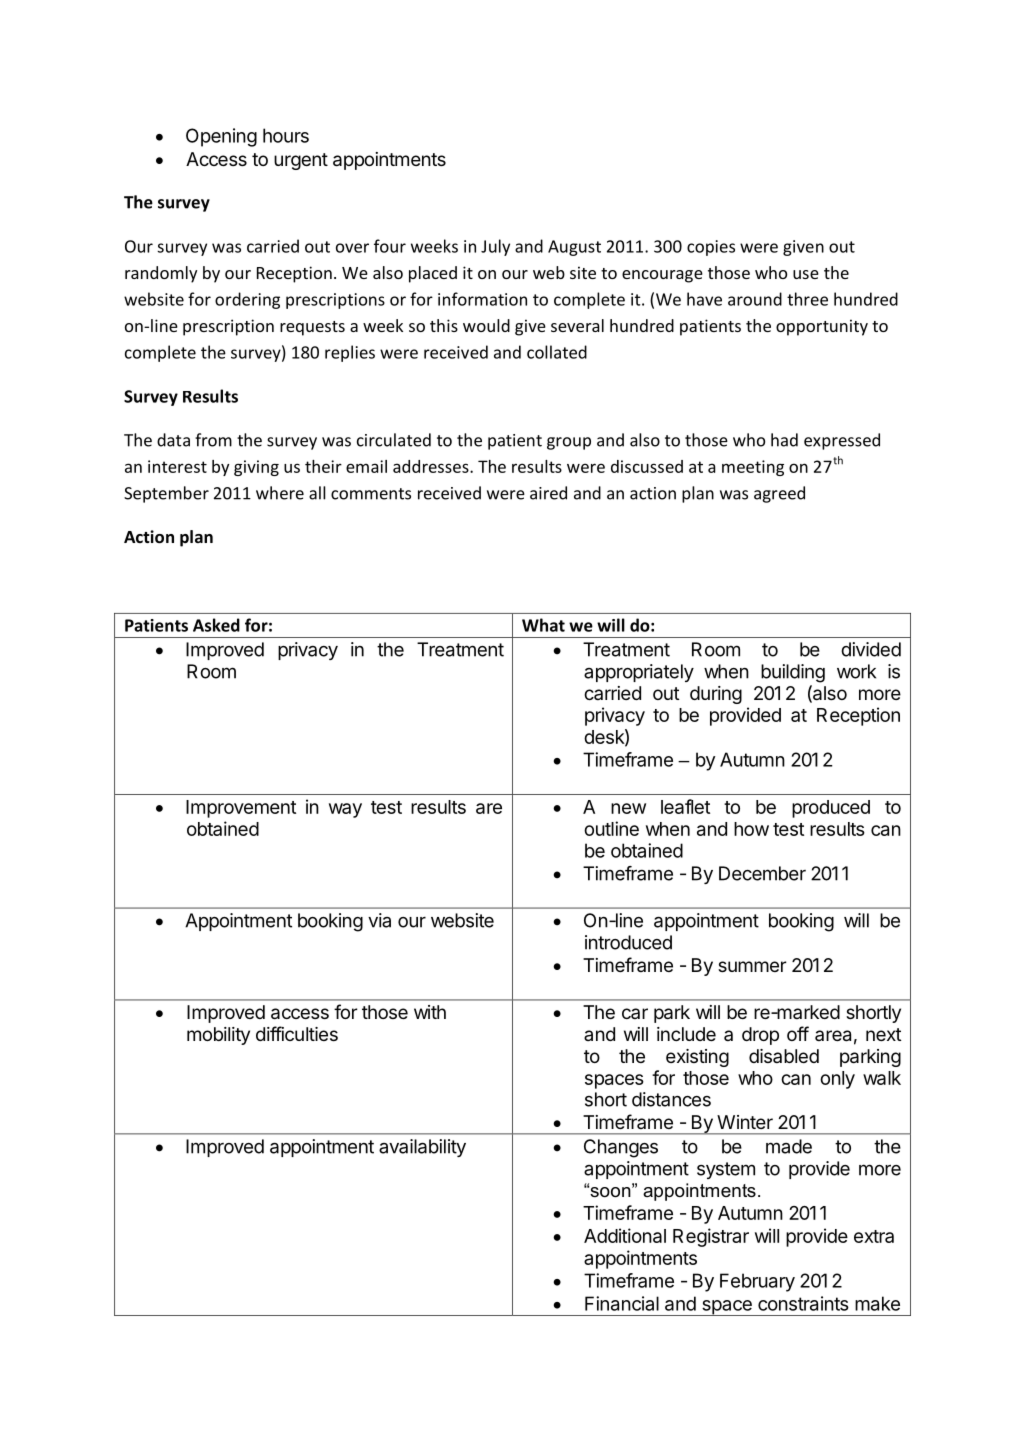  I want to click on availability, so click(422, 1148).
